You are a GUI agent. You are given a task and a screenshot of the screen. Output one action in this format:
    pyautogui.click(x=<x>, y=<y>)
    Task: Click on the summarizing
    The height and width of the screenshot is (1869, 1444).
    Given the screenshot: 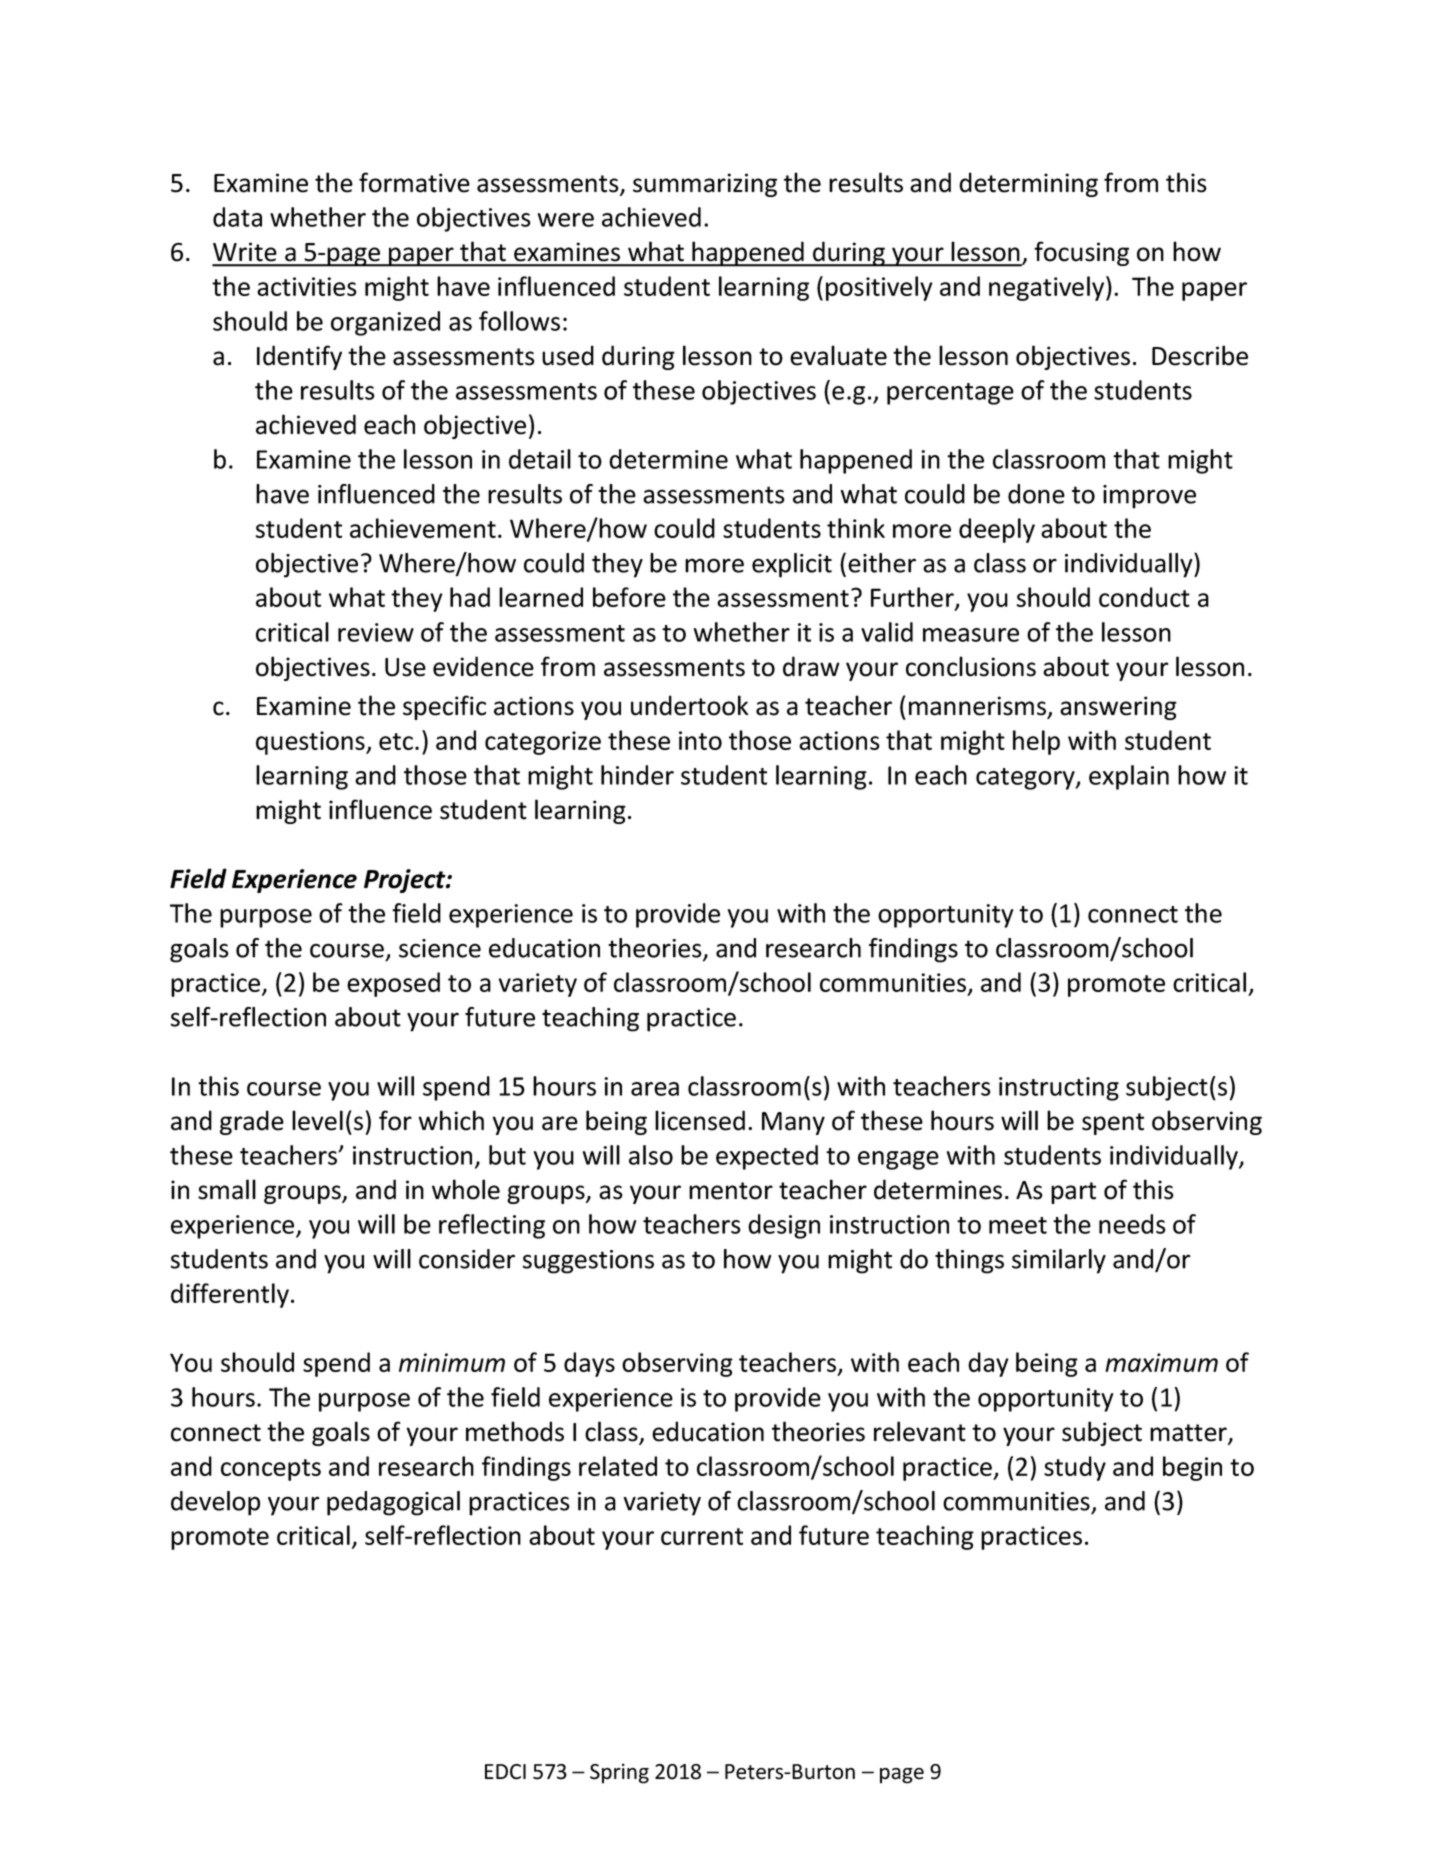 What is the action you would take?
    pyautogui.click(x=705, y=185)
